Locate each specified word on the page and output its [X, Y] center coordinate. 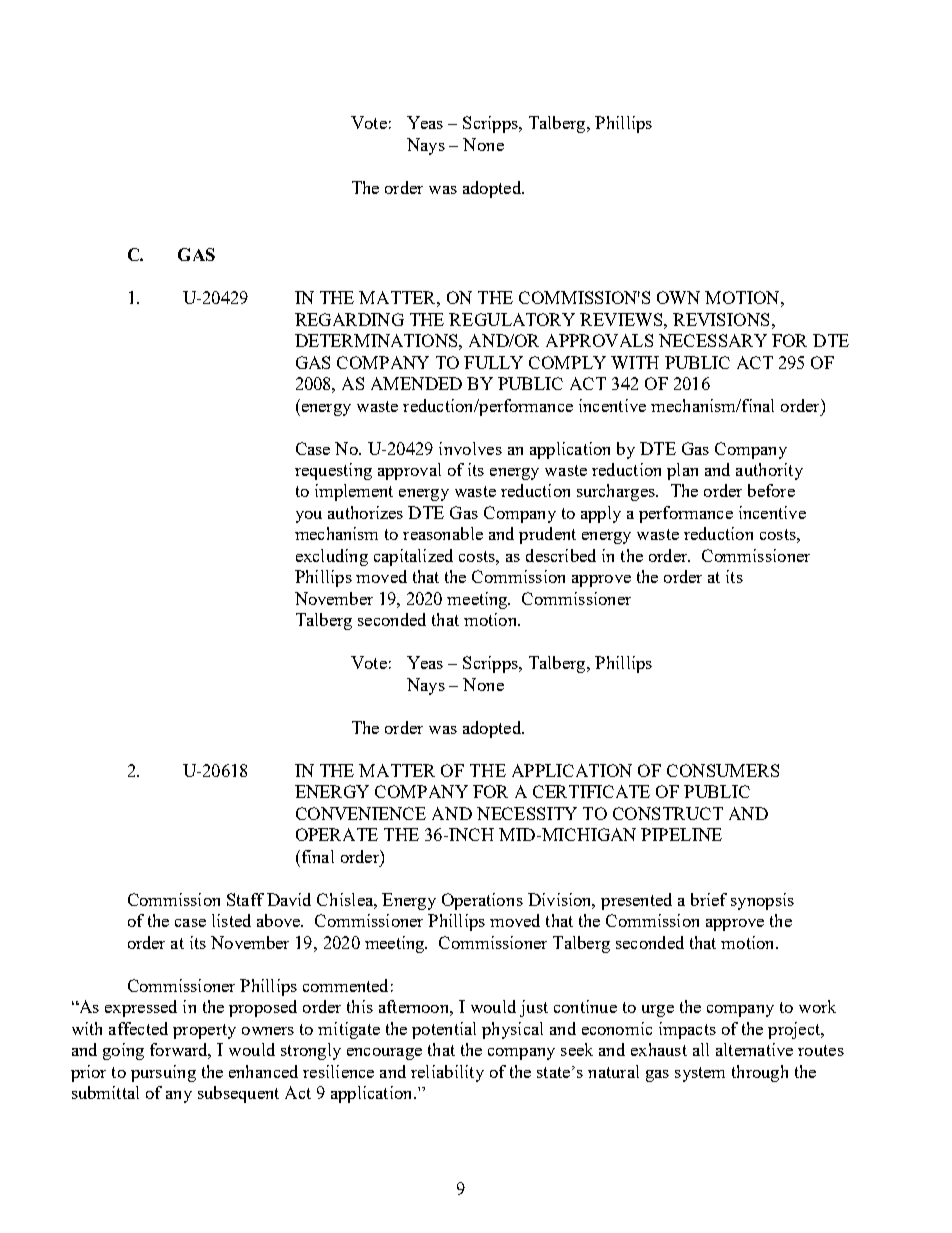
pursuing [163, 1073]
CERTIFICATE [591, 791]
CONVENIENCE [361, 813]
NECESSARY [713, 340]
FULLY [493, 362]
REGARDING [349, 319]
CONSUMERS [723, 770]
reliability [447, 1073]
